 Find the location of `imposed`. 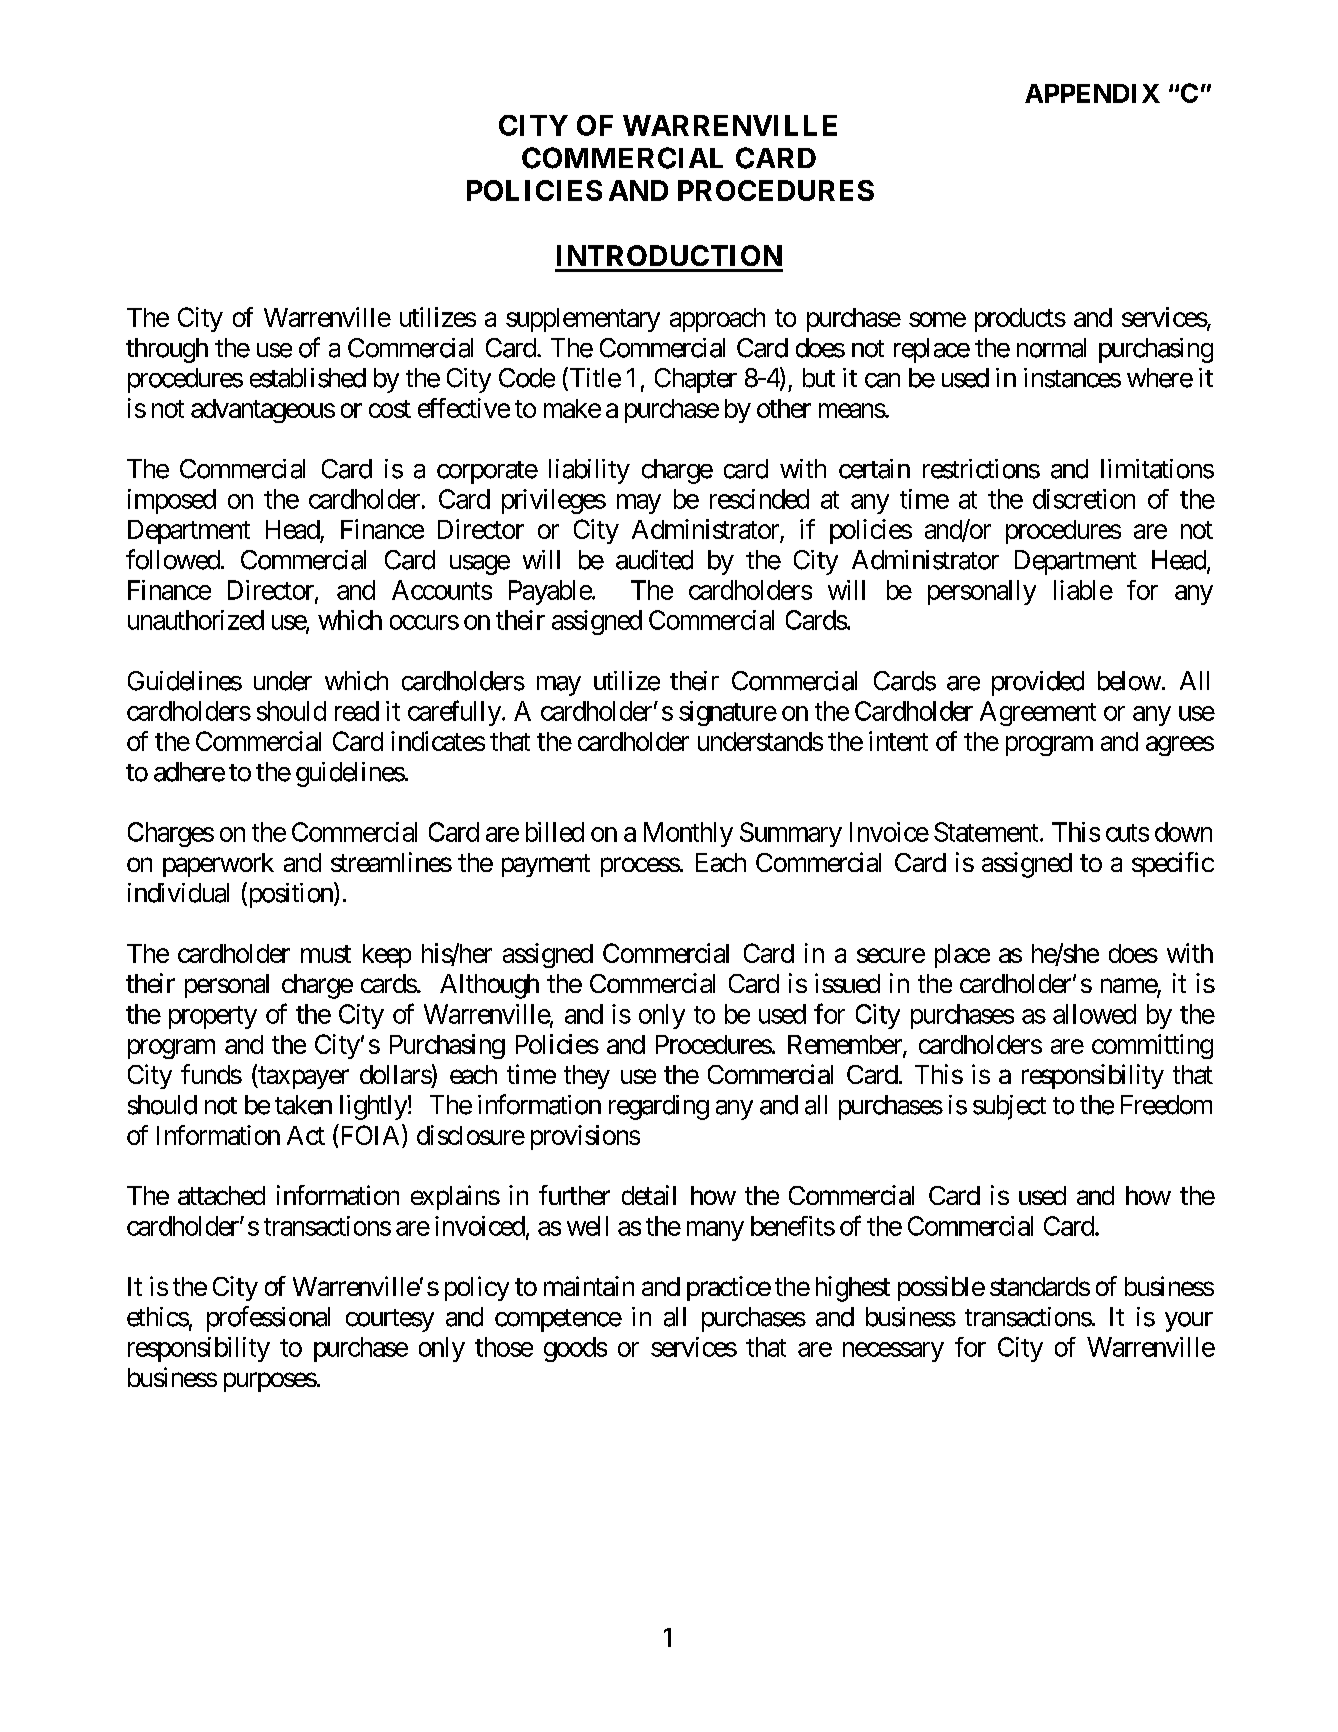

imposed is located at coordinates (172, 501).
